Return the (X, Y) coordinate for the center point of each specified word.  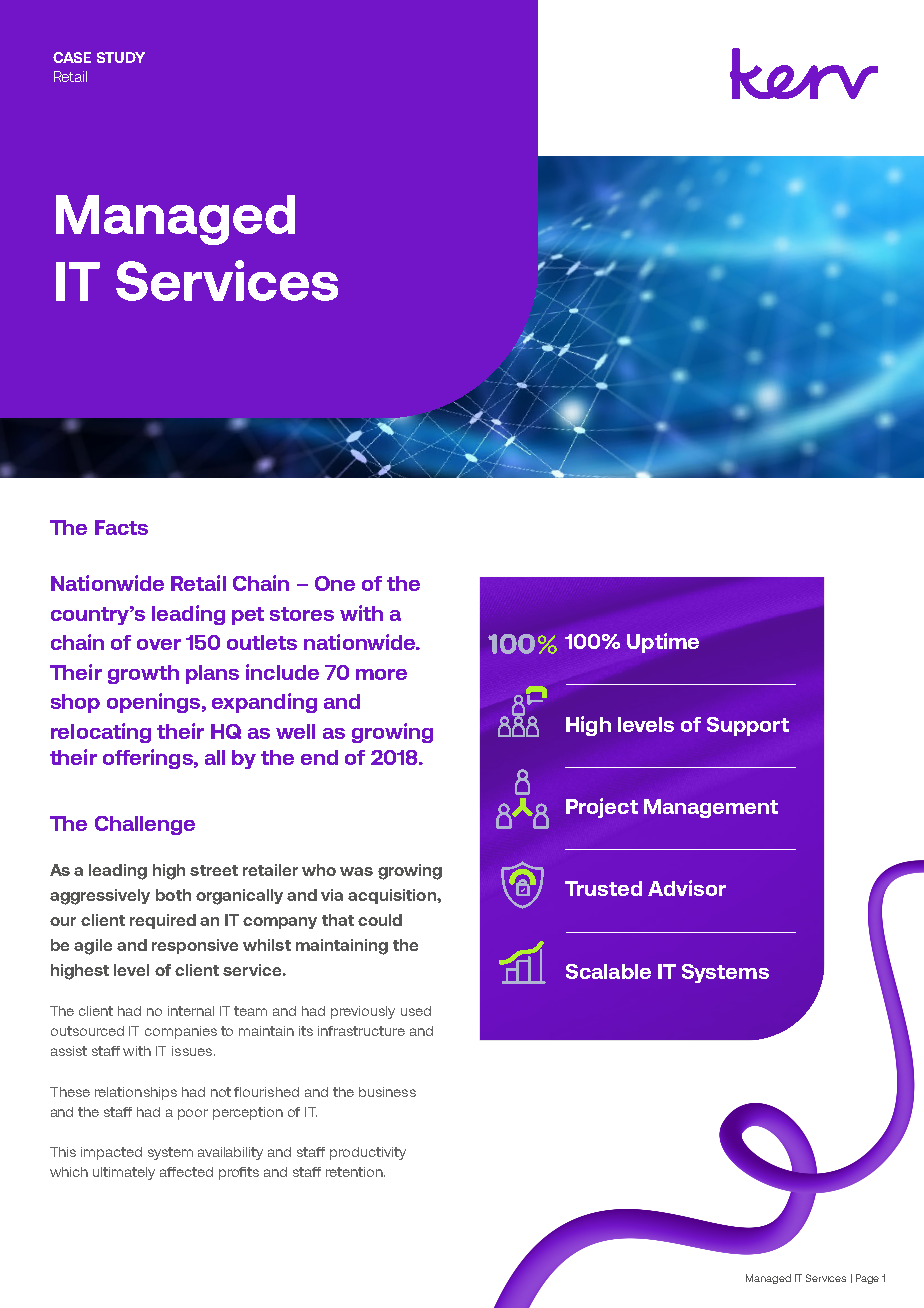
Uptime (663, 643)
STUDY (121, 57)
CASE (72, 57)
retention (355, 1172)
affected (186, 1172)
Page (867, 1279)
